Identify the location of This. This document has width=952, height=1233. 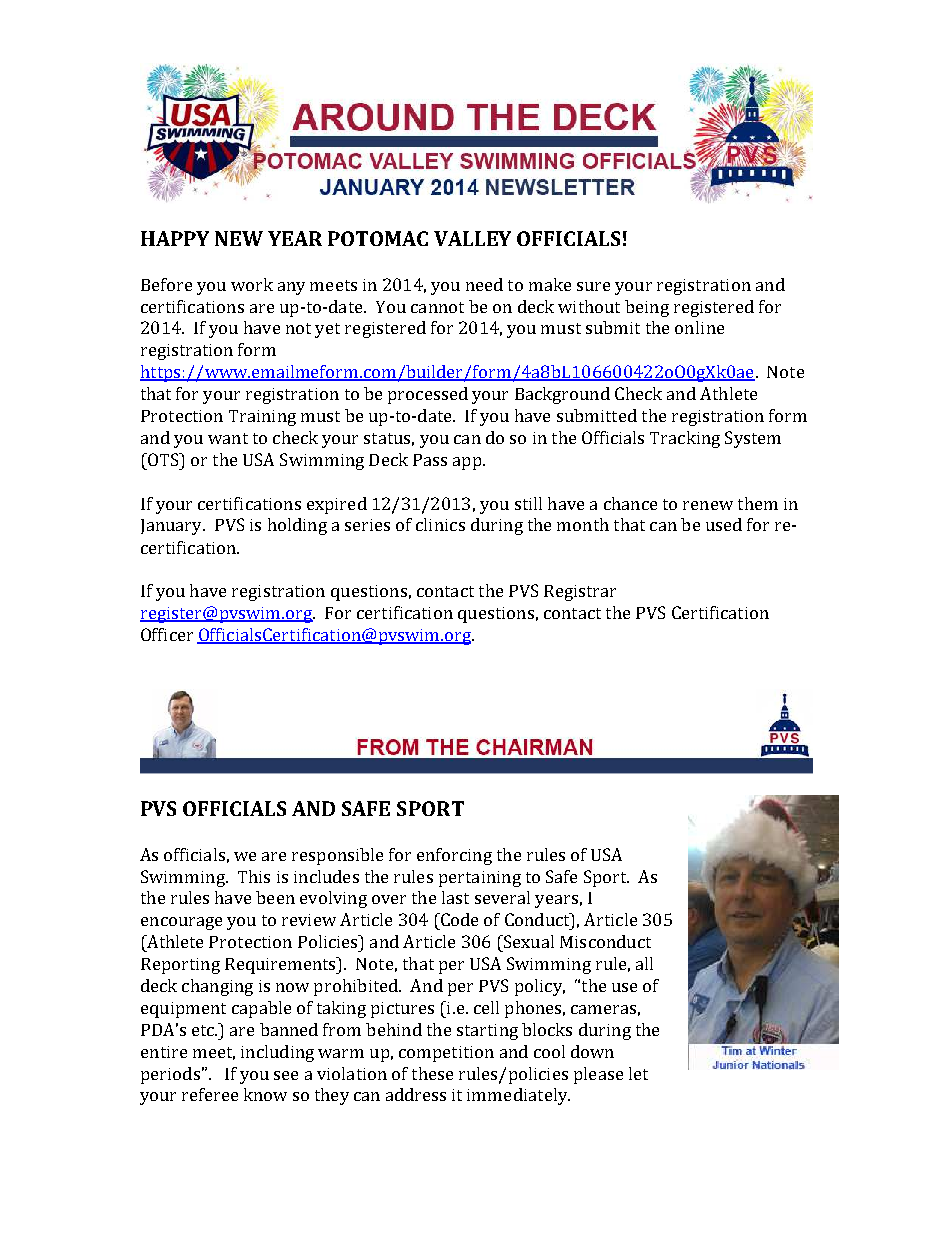
(254, 876).
